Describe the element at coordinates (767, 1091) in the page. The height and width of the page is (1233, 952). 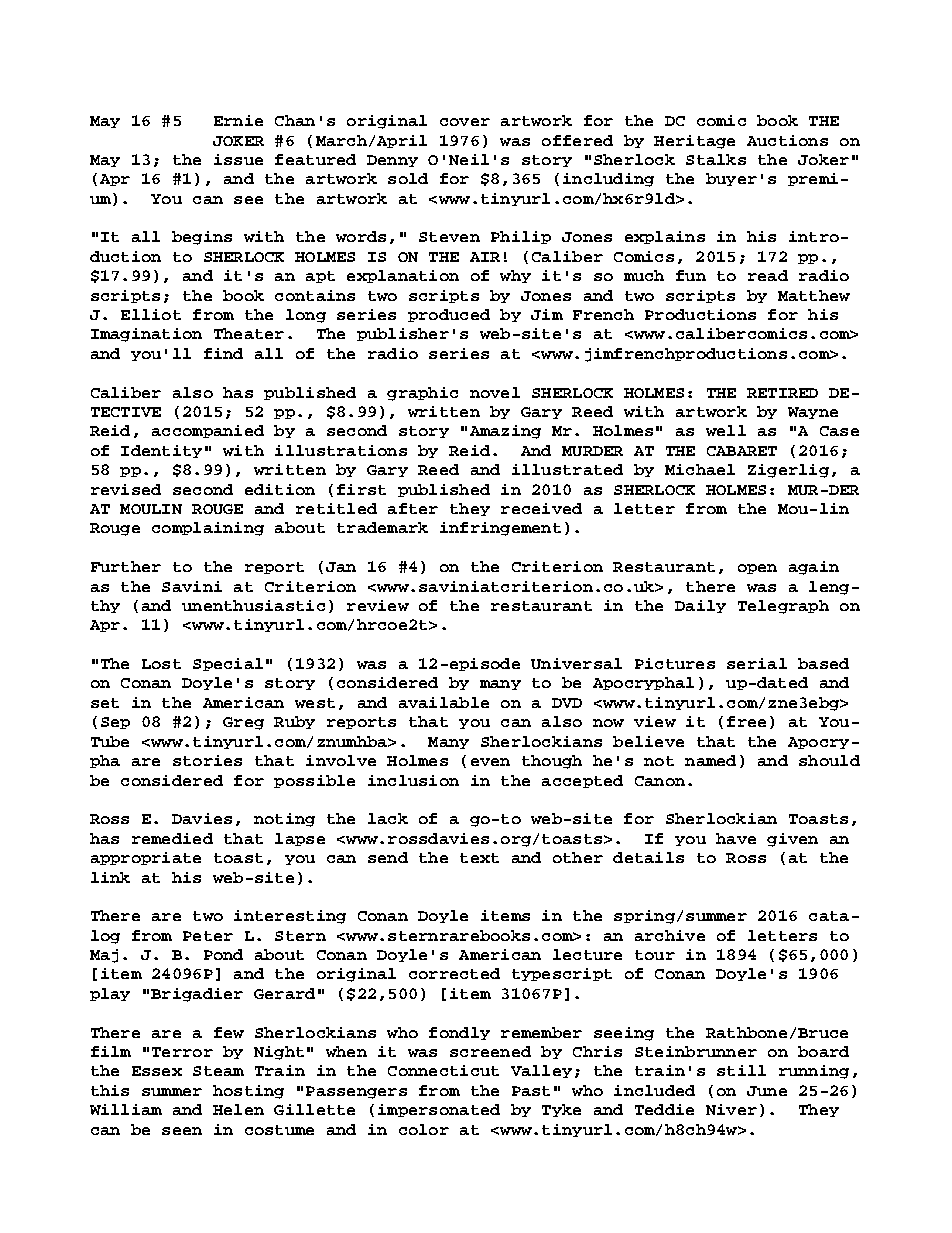
I see `June` at that location.
